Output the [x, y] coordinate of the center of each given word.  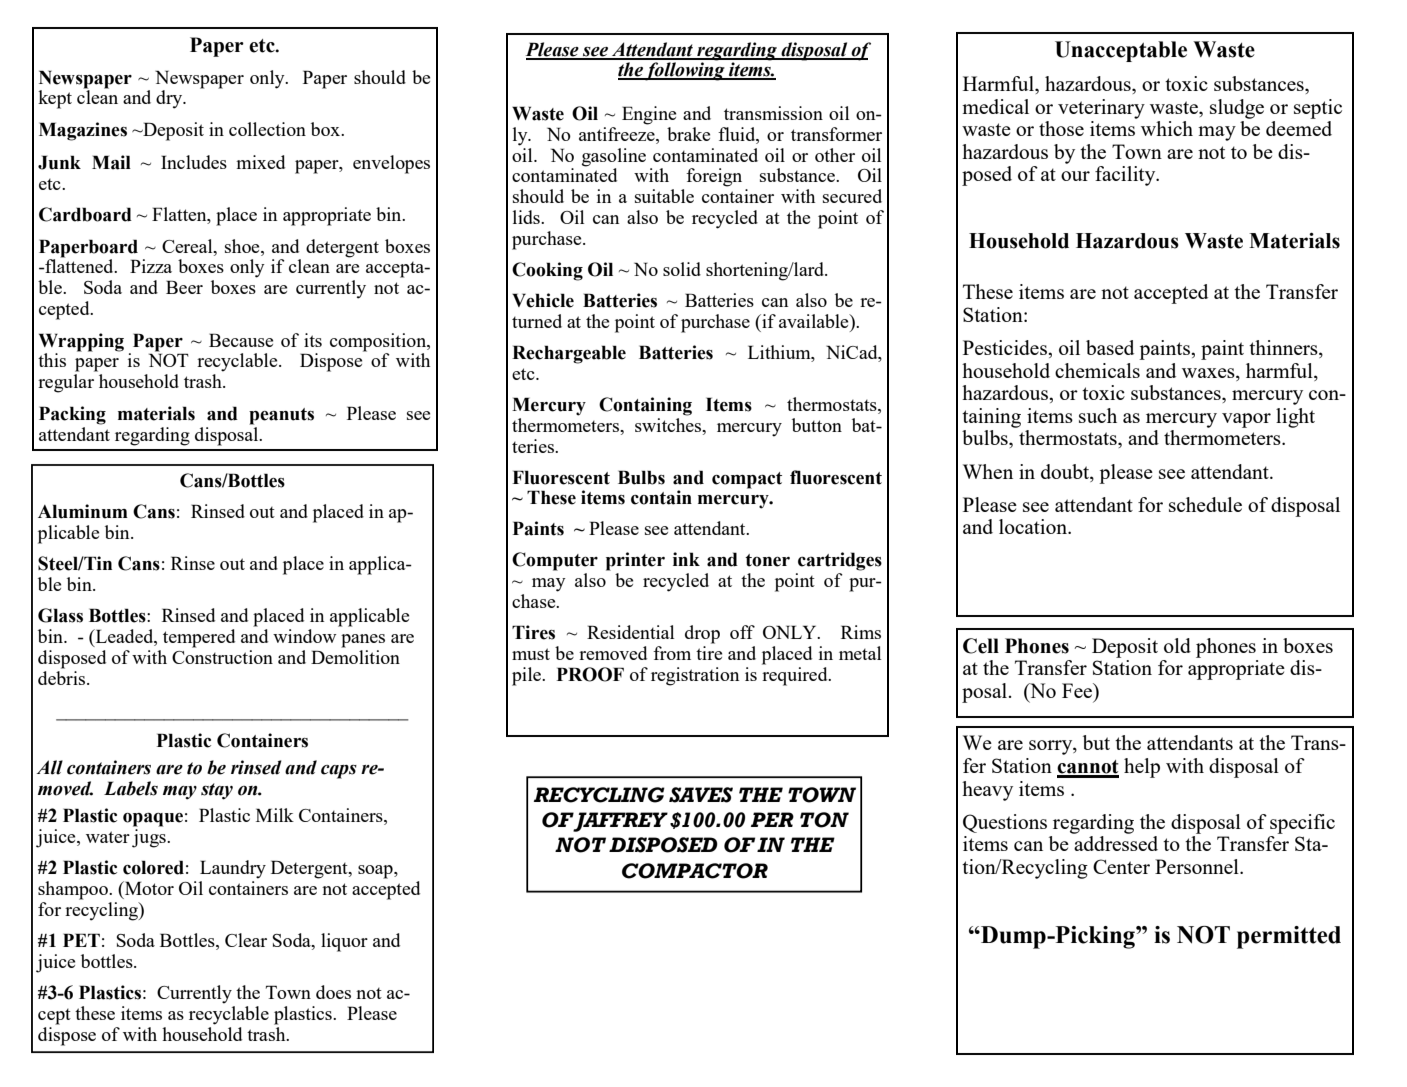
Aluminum [83, 511]
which [1167, 128]
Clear [246, 940]
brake [688, 134]
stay [217, 791]
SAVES [701, 795]
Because [241, 340]
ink [686, 559]
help [1142, 768]
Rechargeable [569, 354]
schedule [1205, 504]
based [1110, 347]
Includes [194, 162]
